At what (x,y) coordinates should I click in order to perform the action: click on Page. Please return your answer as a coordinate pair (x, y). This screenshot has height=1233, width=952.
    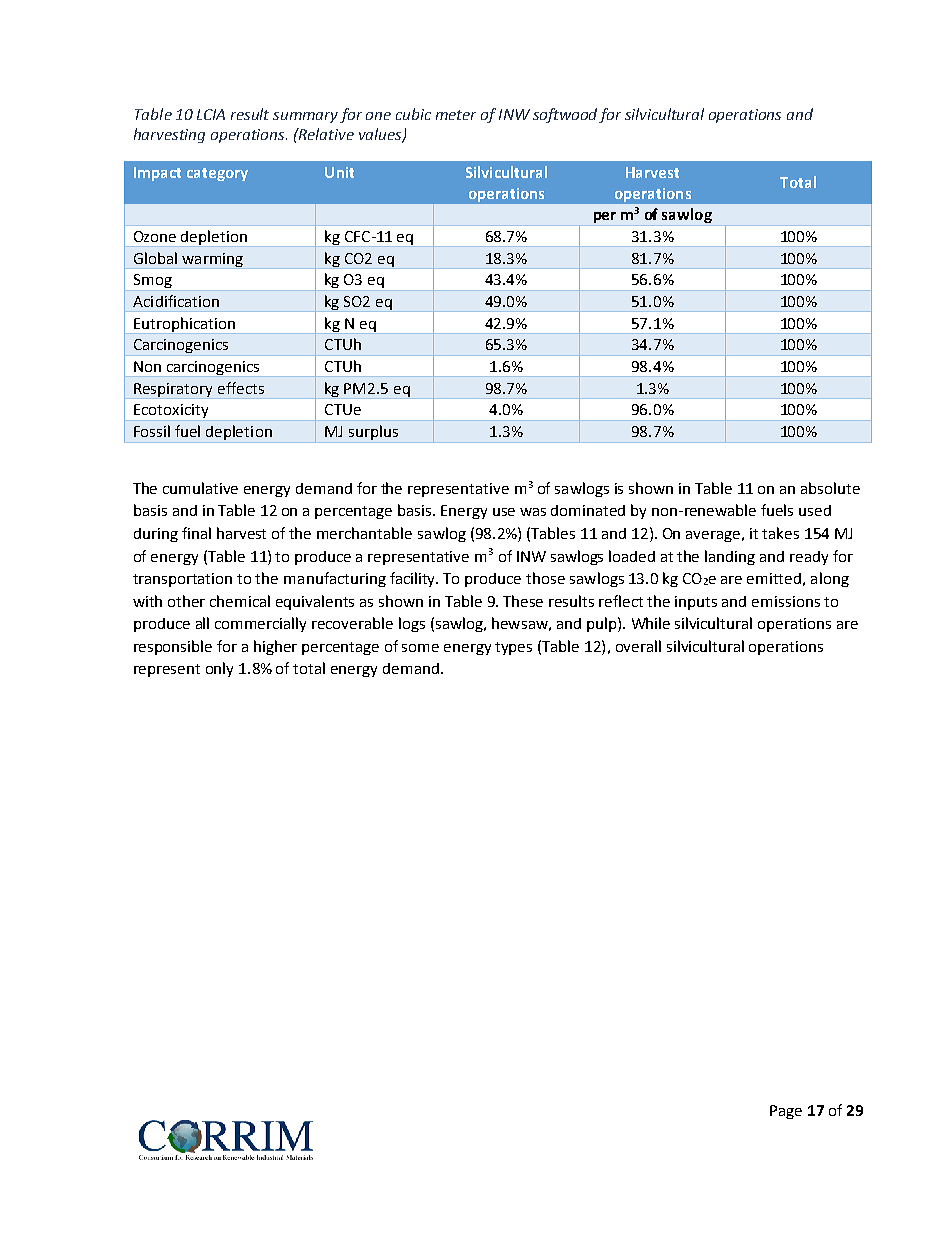
    Looking at the image, I should click on (786, 1112).
